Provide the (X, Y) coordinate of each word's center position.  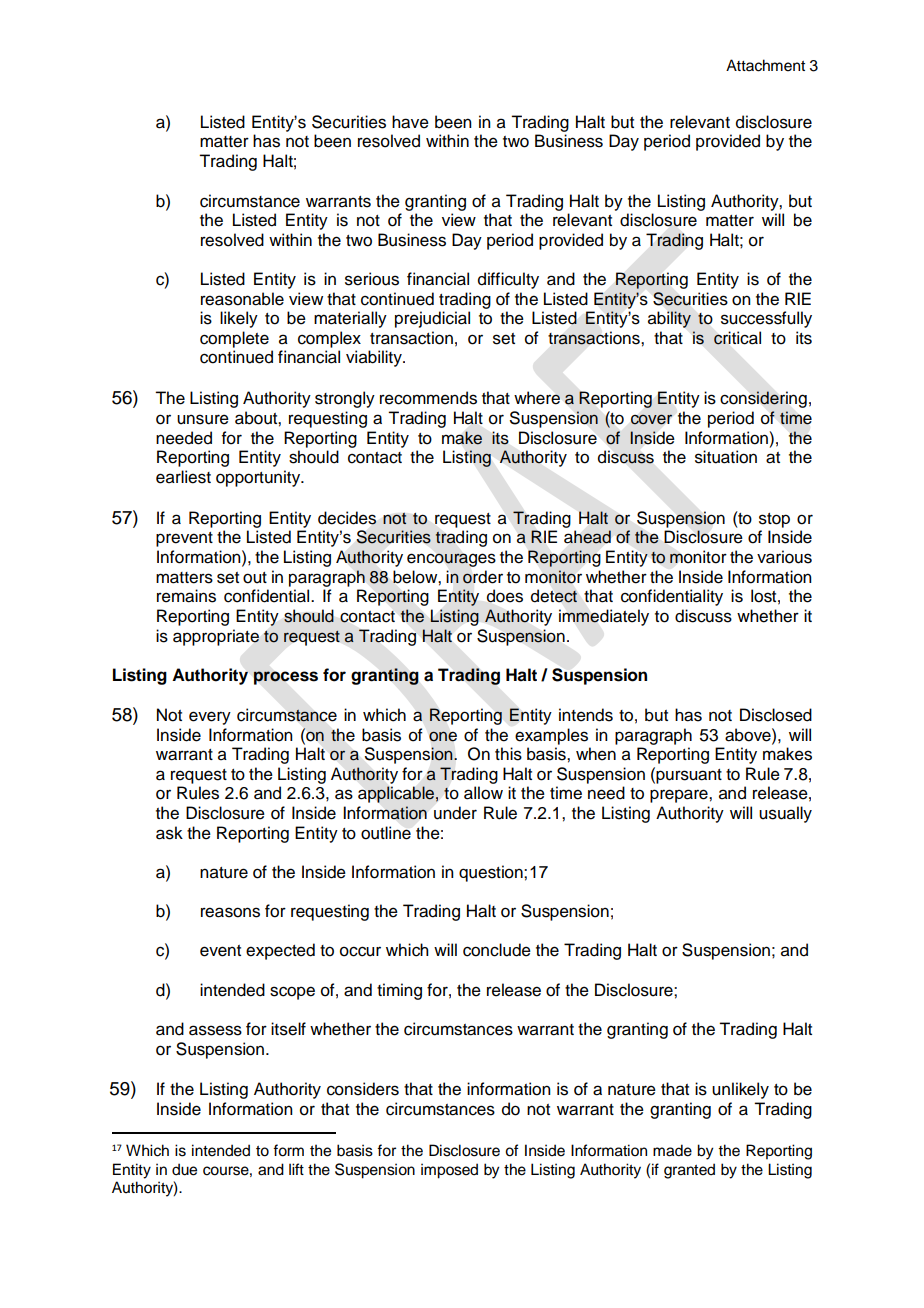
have (410, 122)
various (784, 557)
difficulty (508, 280)
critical (737, 338)
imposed (449, 1171)
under (455, 813)
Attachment (765, 65)
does (505, 596)
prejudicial (432, 319)
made (672, 1150)
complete (234, 339)
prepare (680, 796)
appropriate (216, 637)
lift (296, 1169)
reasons (230, 912)
